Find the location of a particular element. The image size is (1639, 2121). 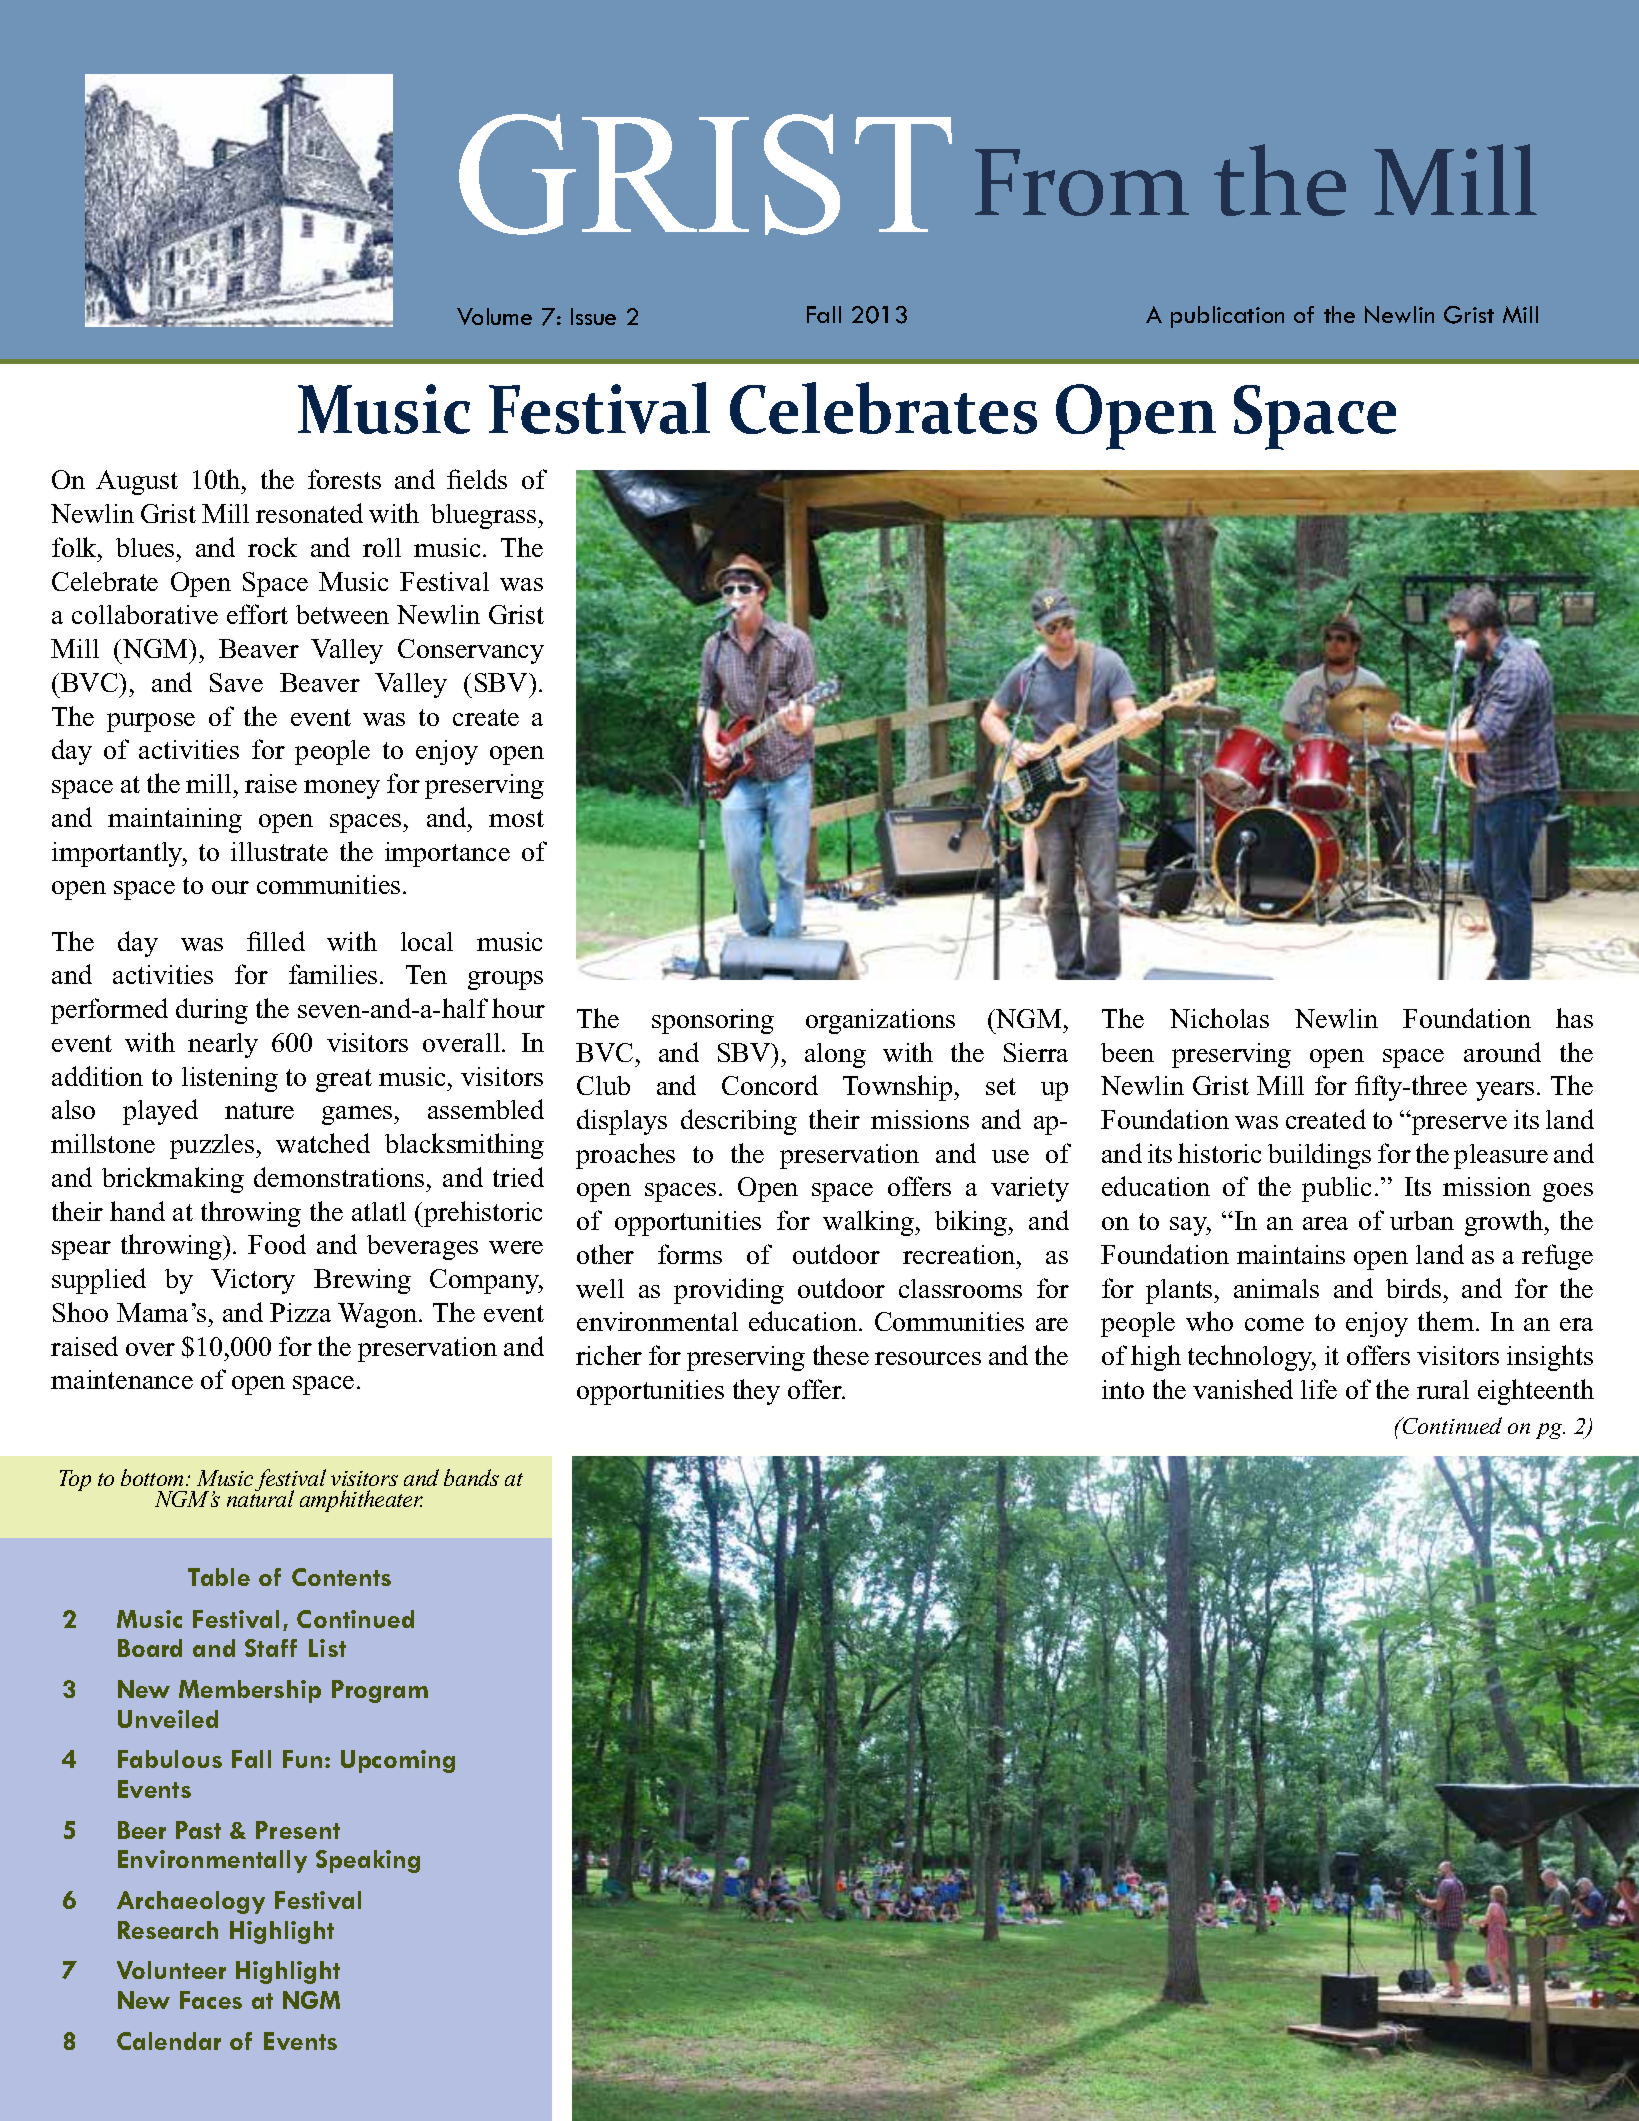

forests is located at coordinates (344, 479).
